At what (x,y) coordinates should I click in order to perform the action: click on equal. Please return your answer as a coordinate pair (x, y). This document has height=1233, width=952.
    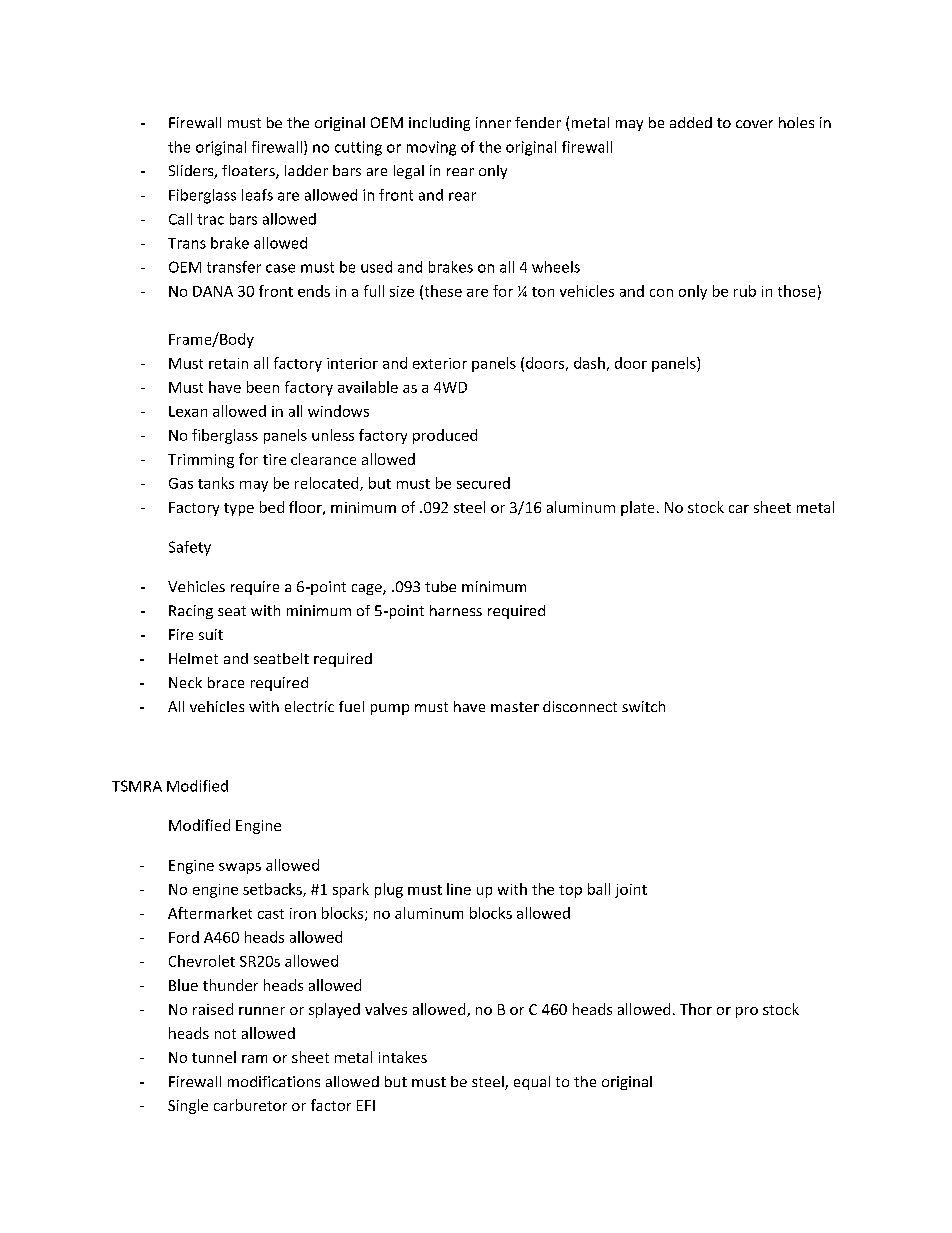
    Looking at the image, I should click on (532, 1083).
